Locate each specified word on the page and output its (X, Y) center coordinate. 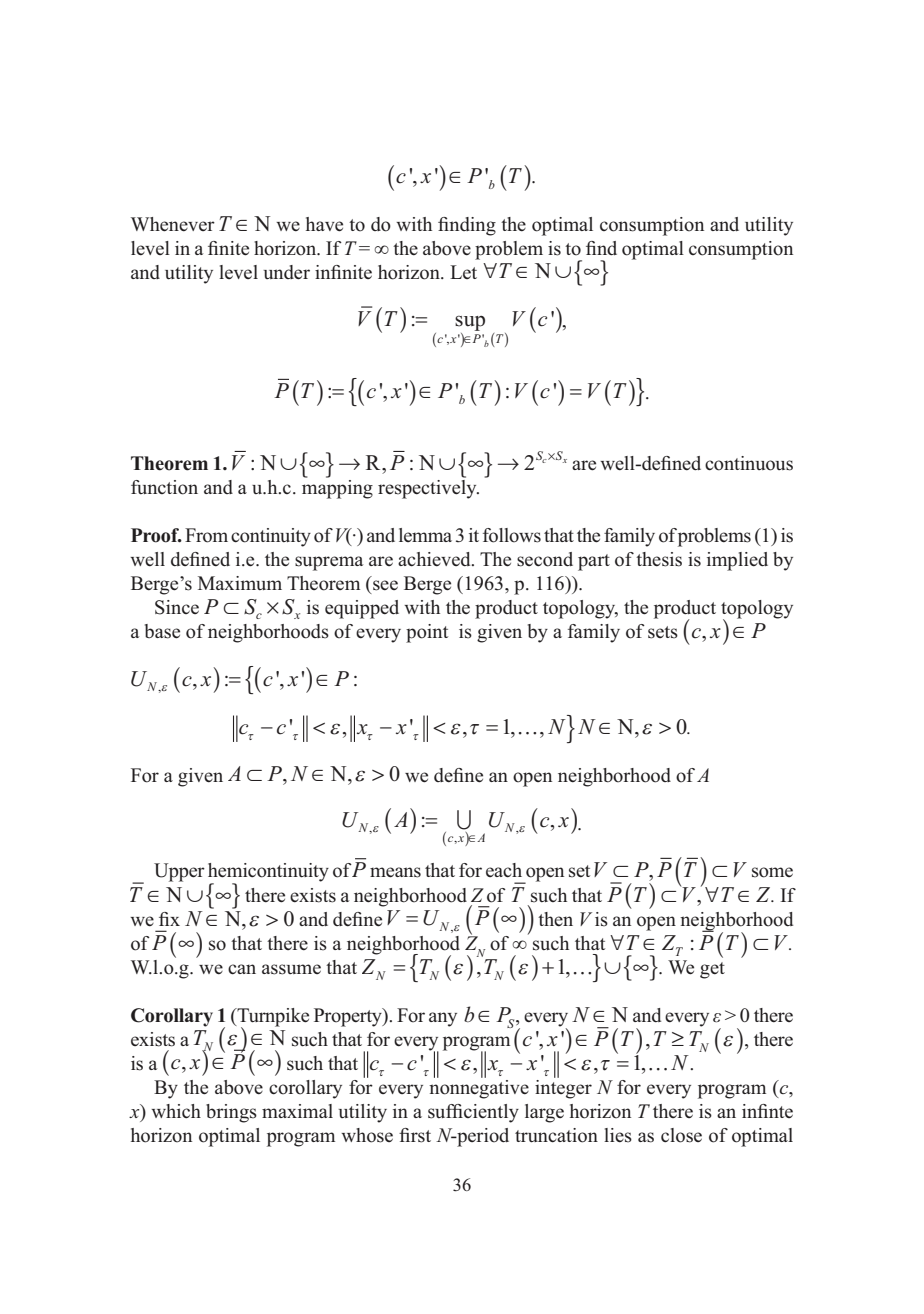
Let (463, 272)
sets (663, 632)
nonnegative (479, 1088)
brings (231, 1113)
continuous (749, 463)
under (287, 272)
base (162, 631)
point (427, 633)
